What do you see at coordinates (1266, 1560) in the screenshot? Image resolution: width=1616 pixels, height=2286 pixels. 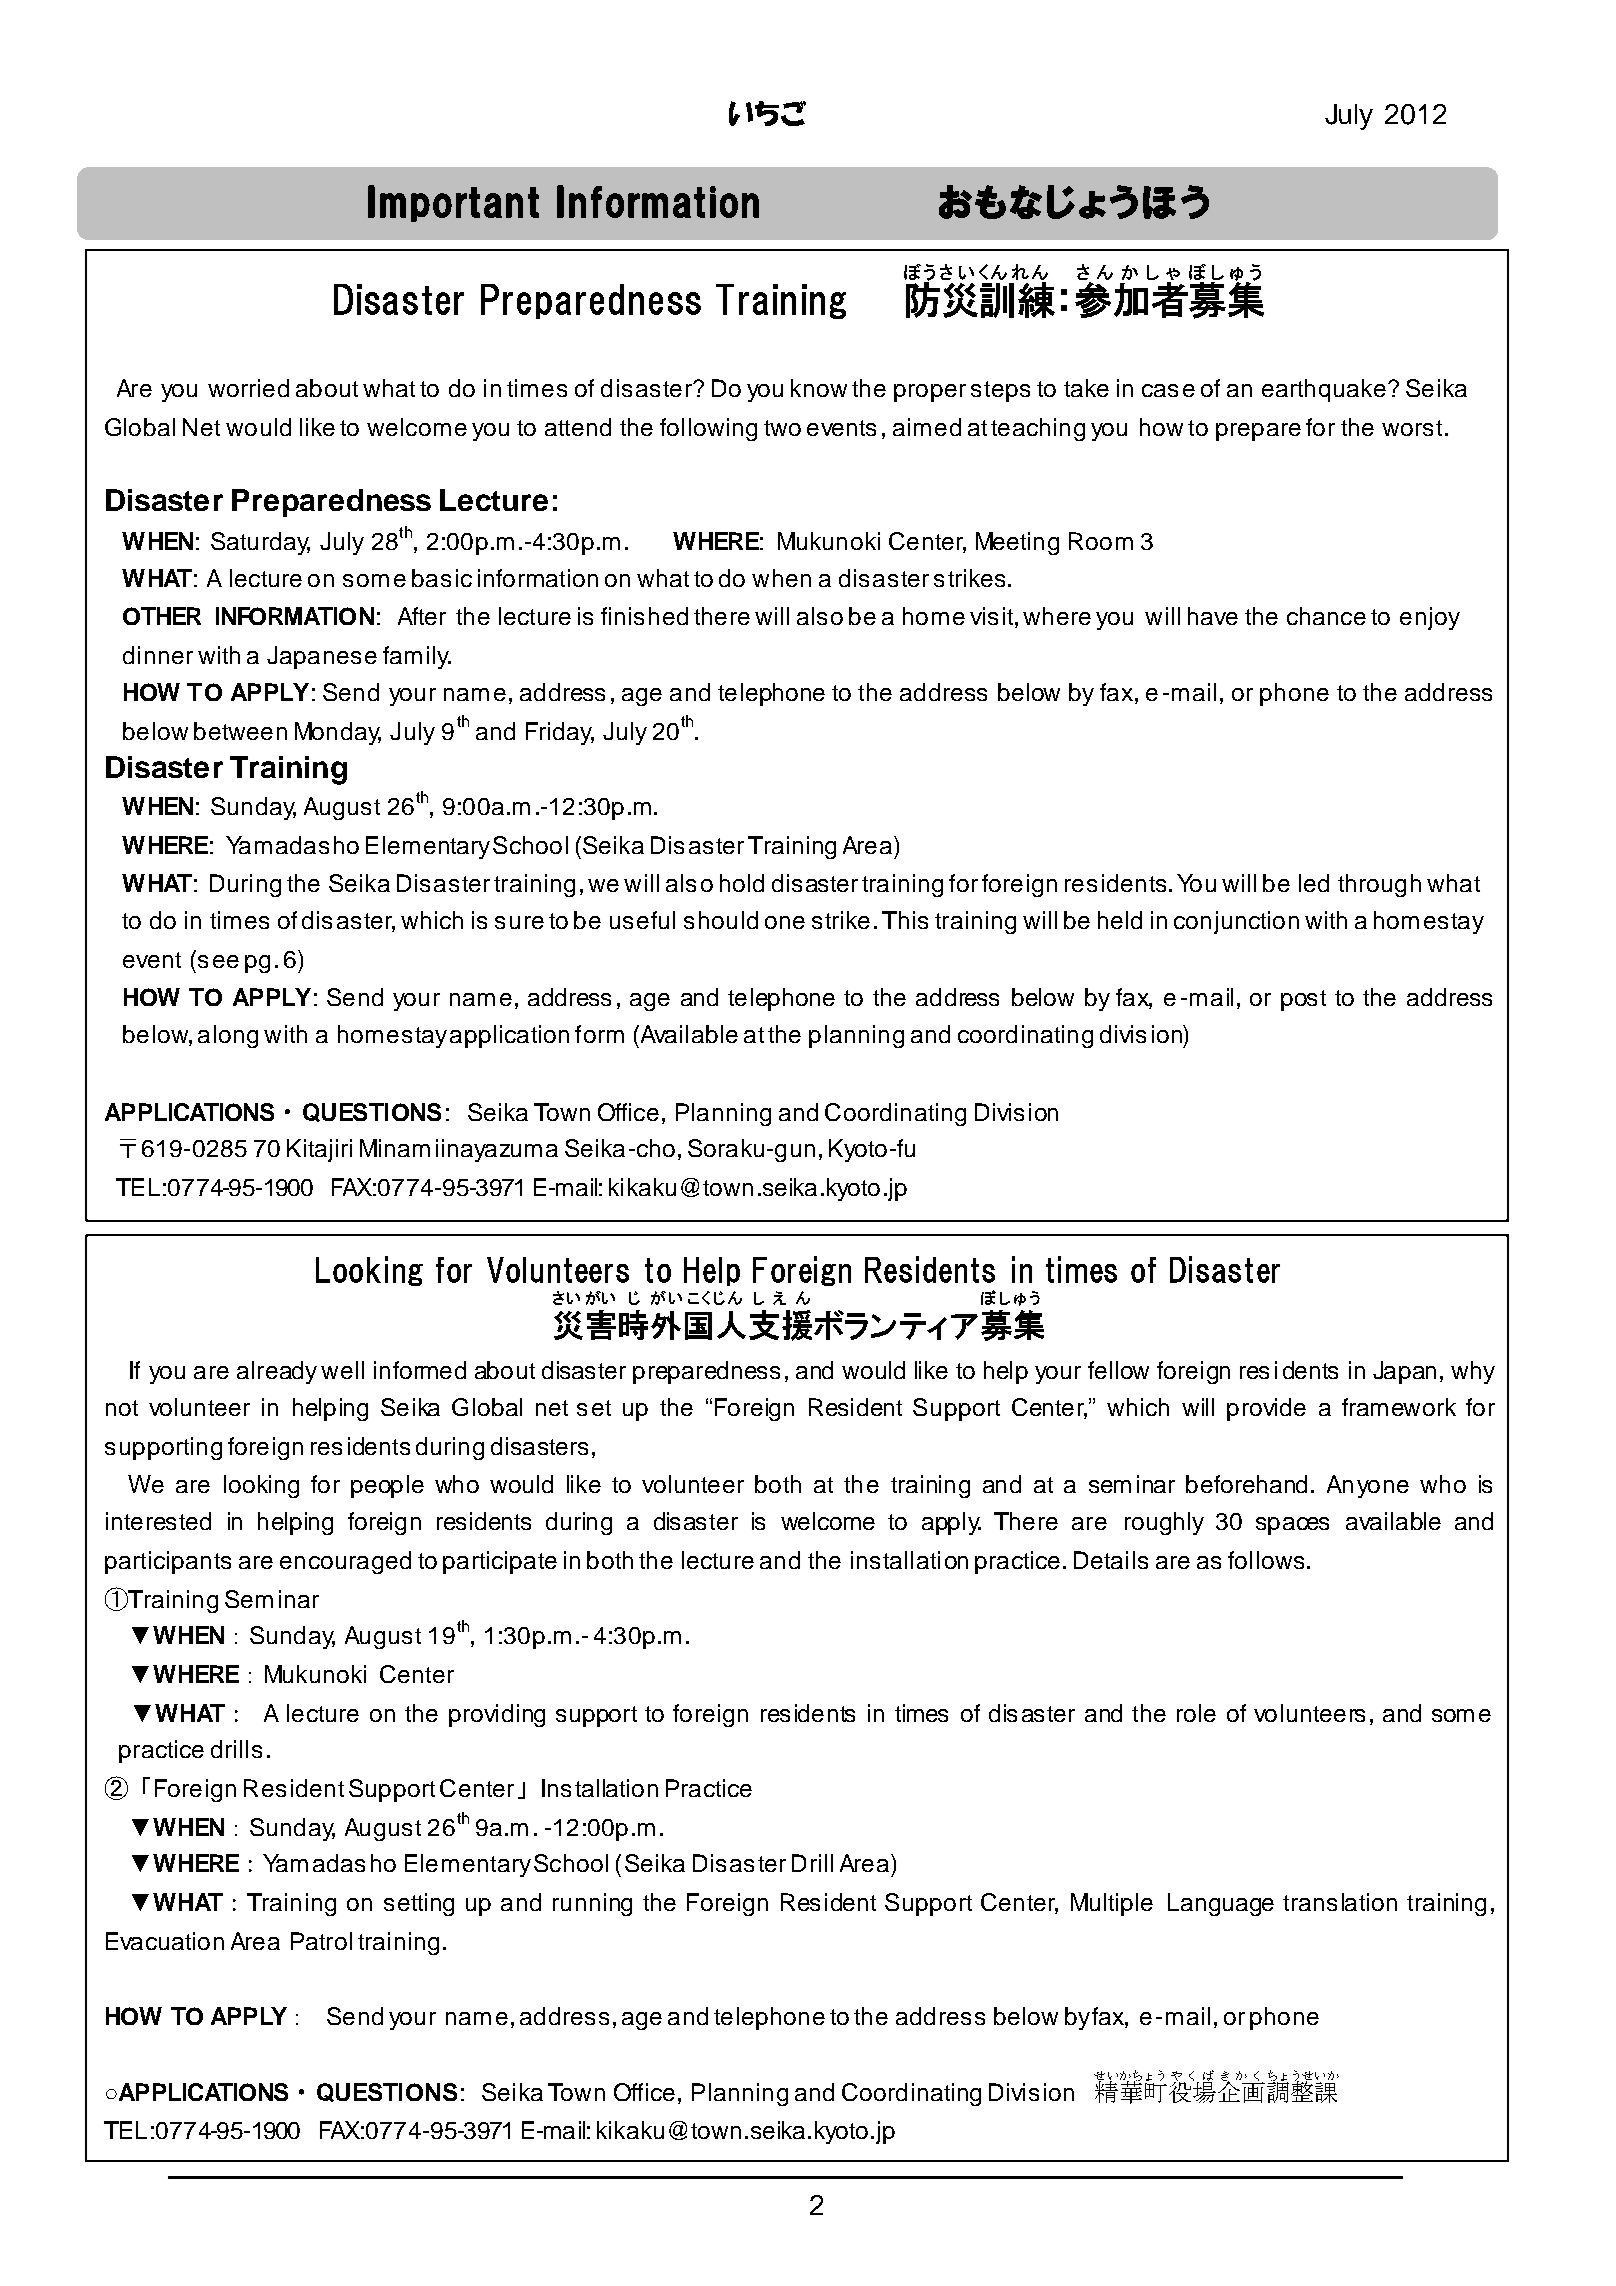 I see `follows` at bounding box center [1266, 1560].
